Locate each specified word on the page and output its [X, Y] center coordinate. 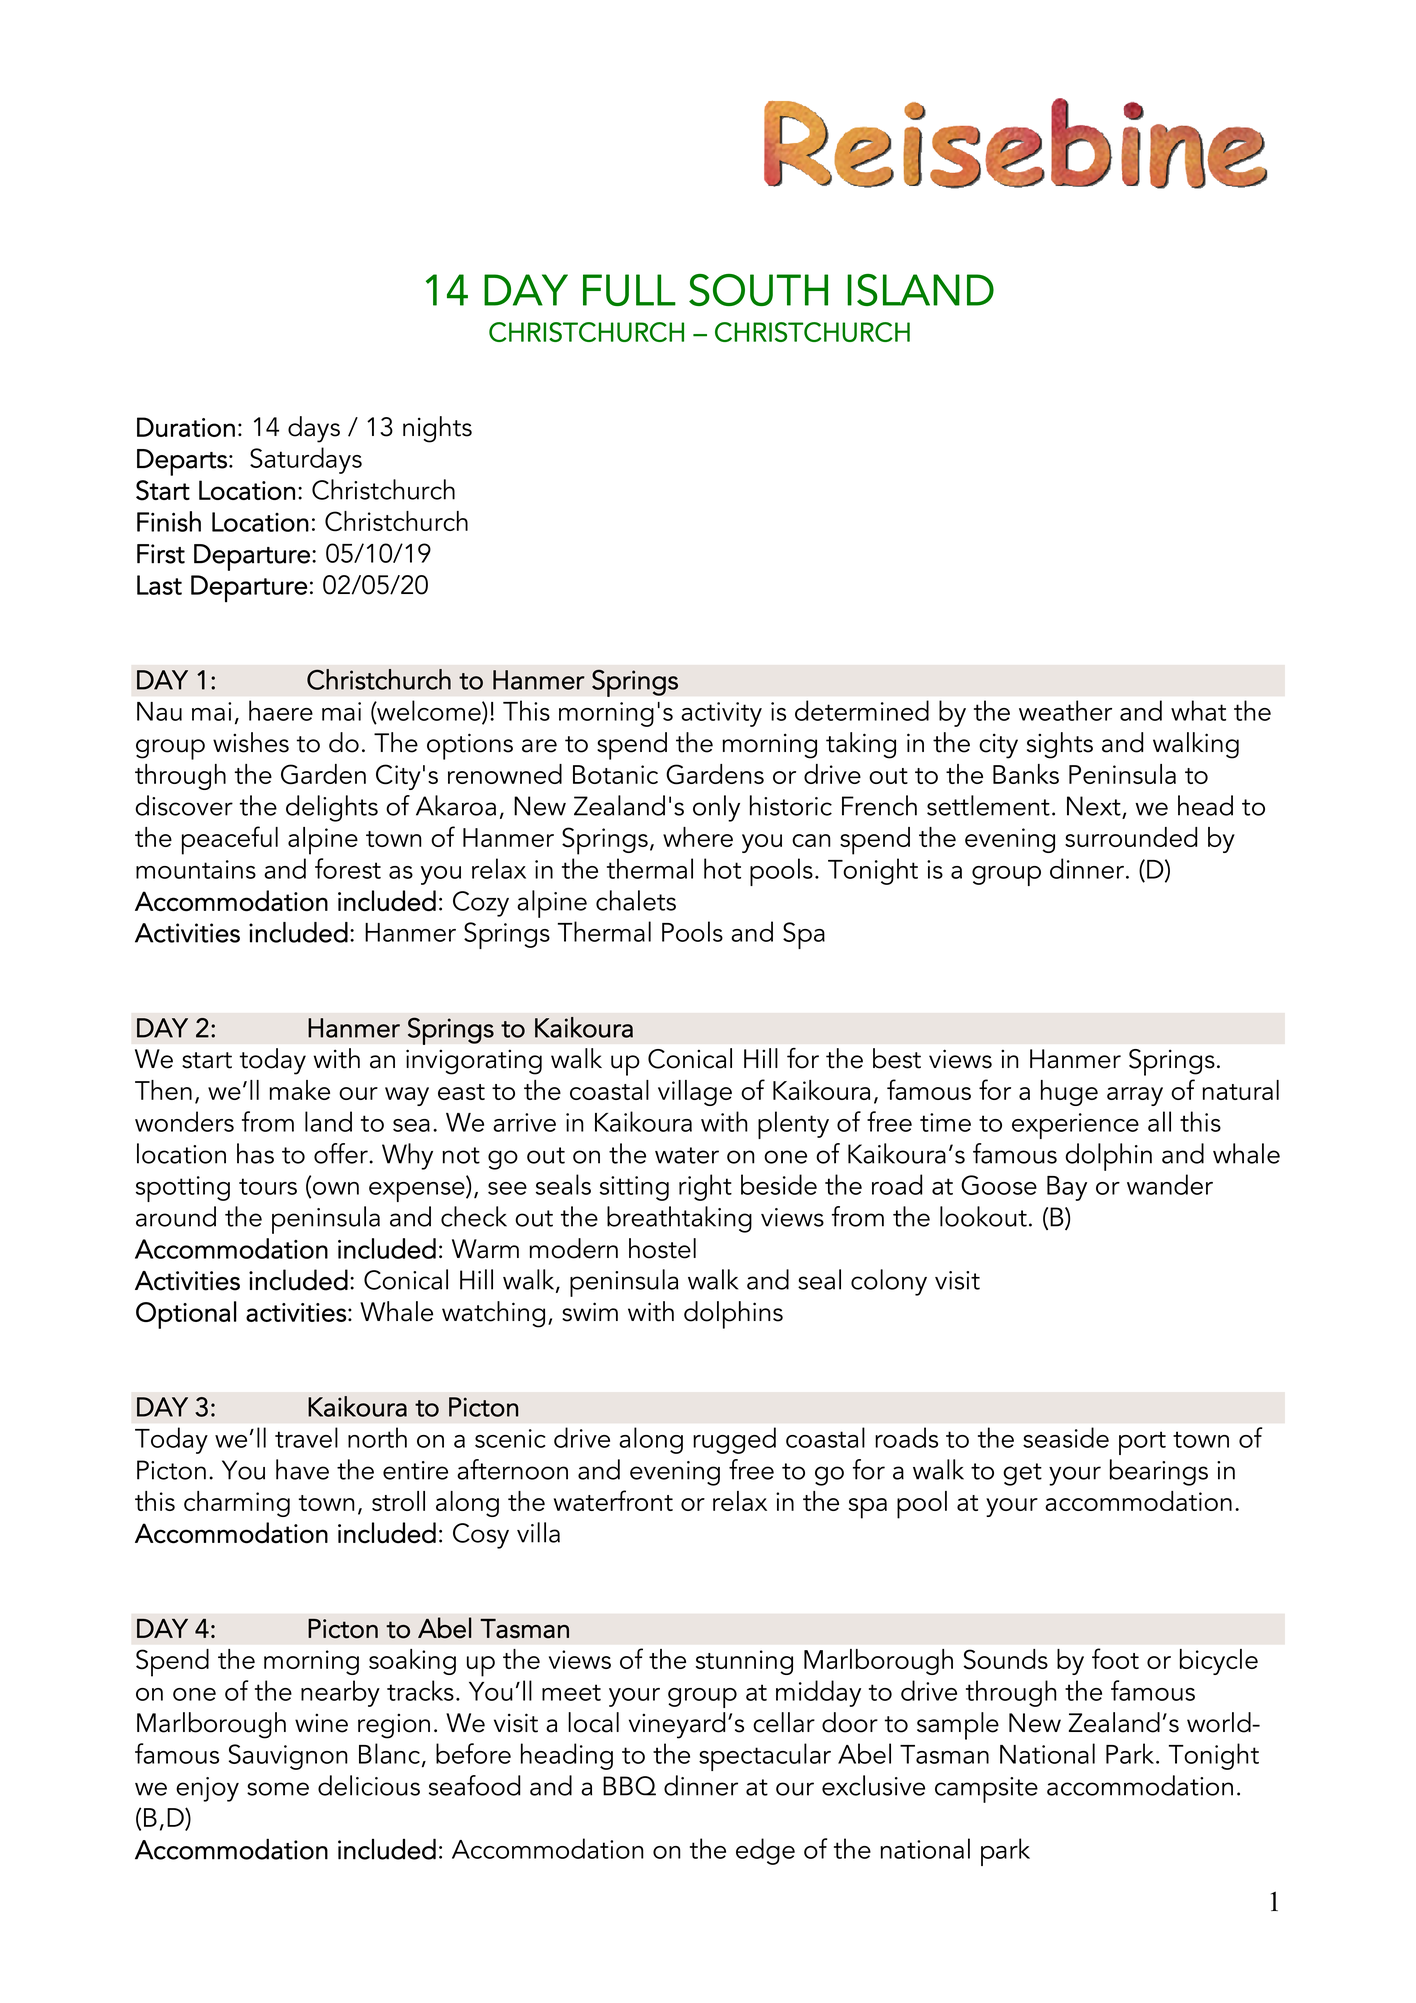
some [278, 1789]
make [299, 1090]
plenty [793, 1125]
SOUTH [758, 290]
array [1135, 1096]
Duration [186, 427]
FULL [629, 290]
